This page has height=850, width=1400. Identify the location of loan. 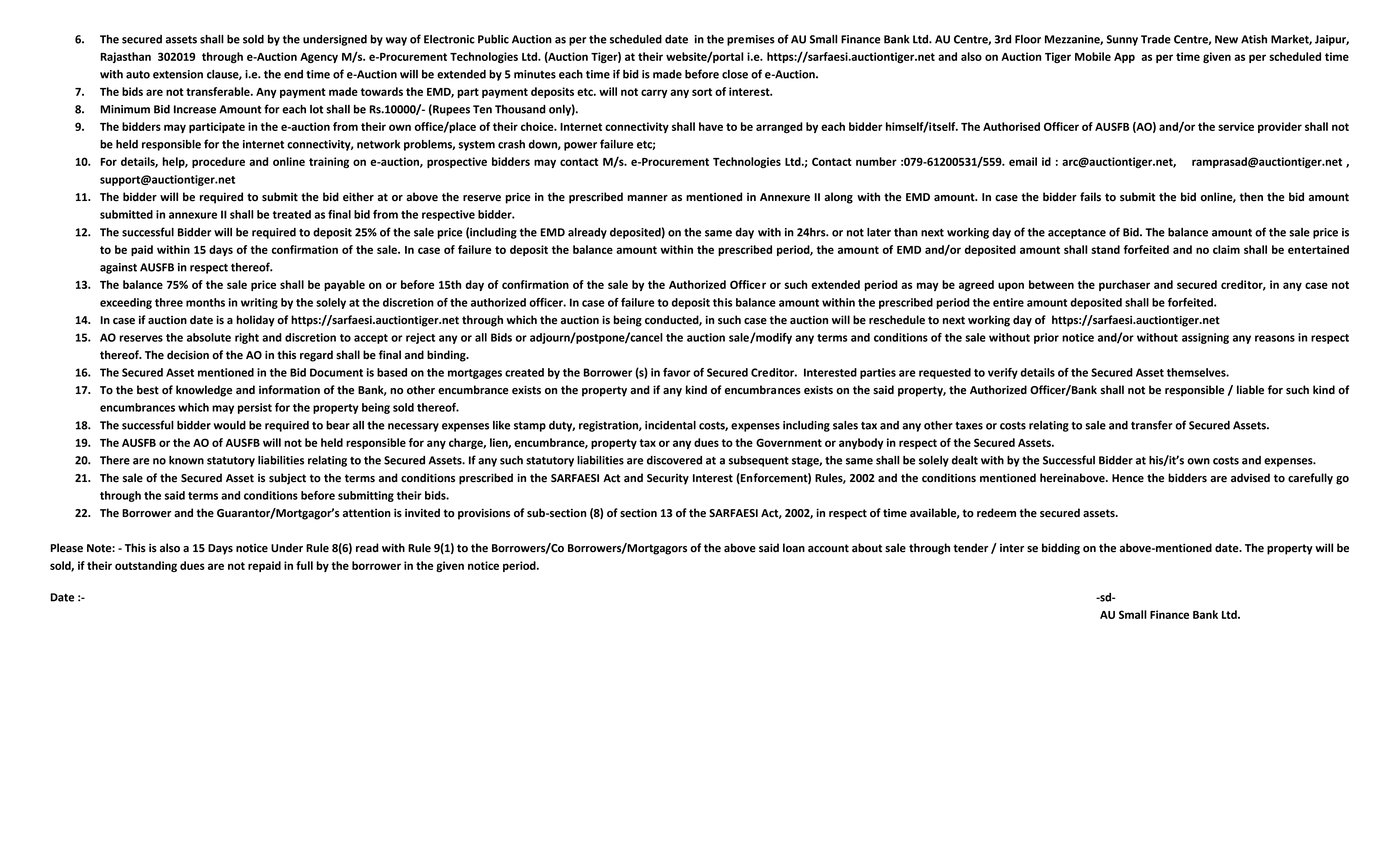
(794, 548).
